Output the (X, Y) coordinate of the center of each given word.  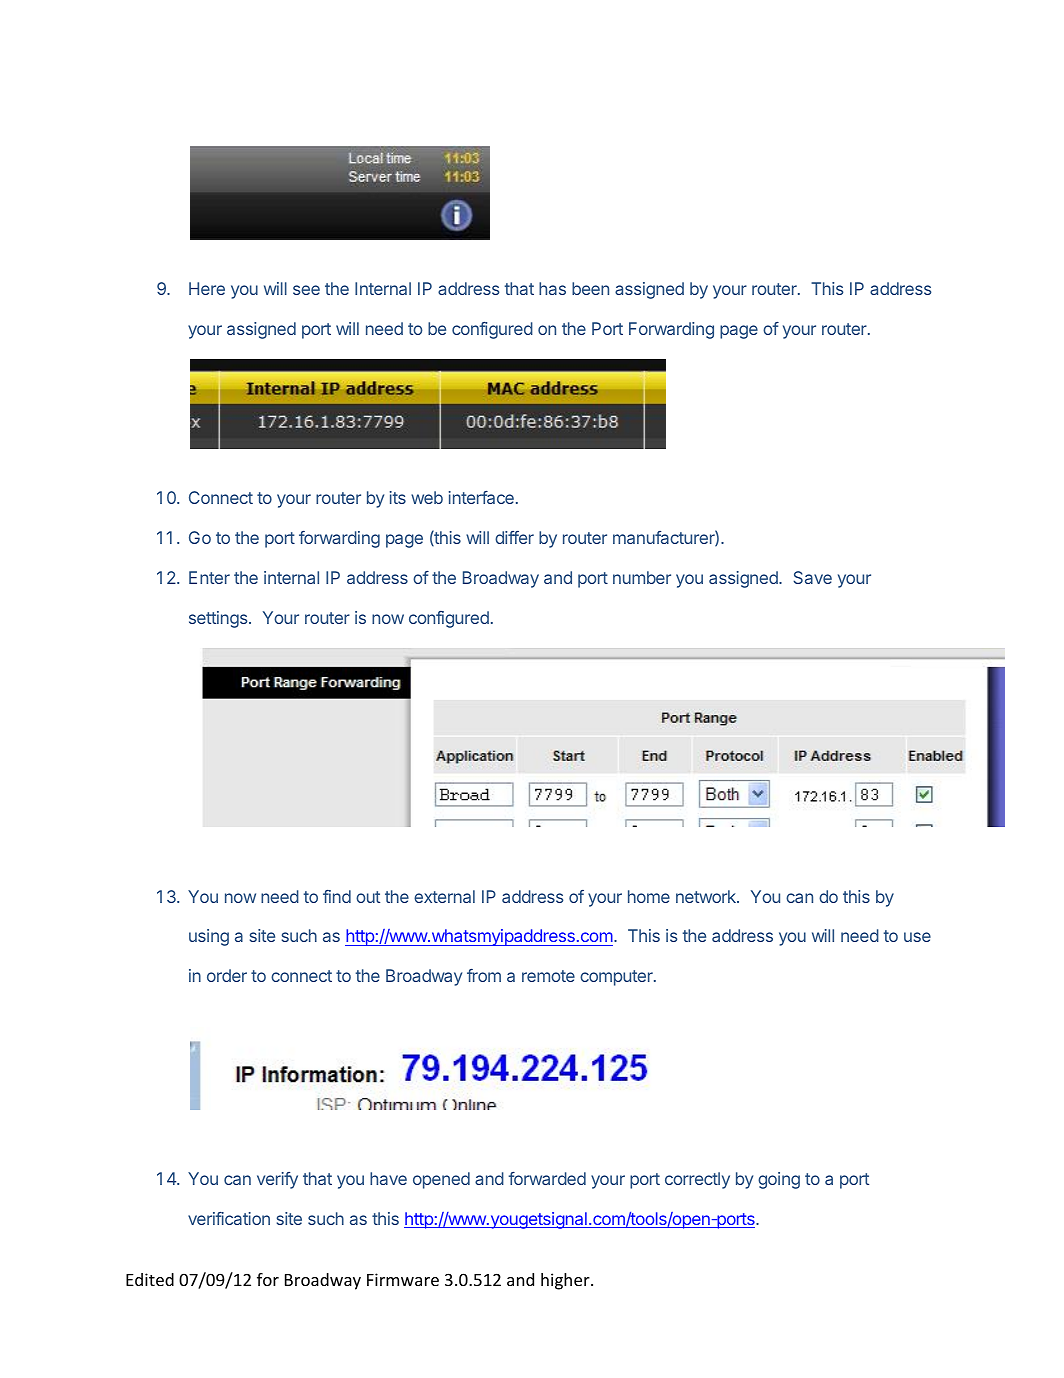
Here (207, 288)
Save (812, 577)
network (707, 896)
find (337, 896)
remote (548, 976)
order (227, 975)
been (590, 288)
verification (229, 1218)
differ (514, 537)
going (779, 1180)
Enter (209, 577)
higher (566, 1281)
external (444, 896)
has (552, 288)
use (917, 937)
